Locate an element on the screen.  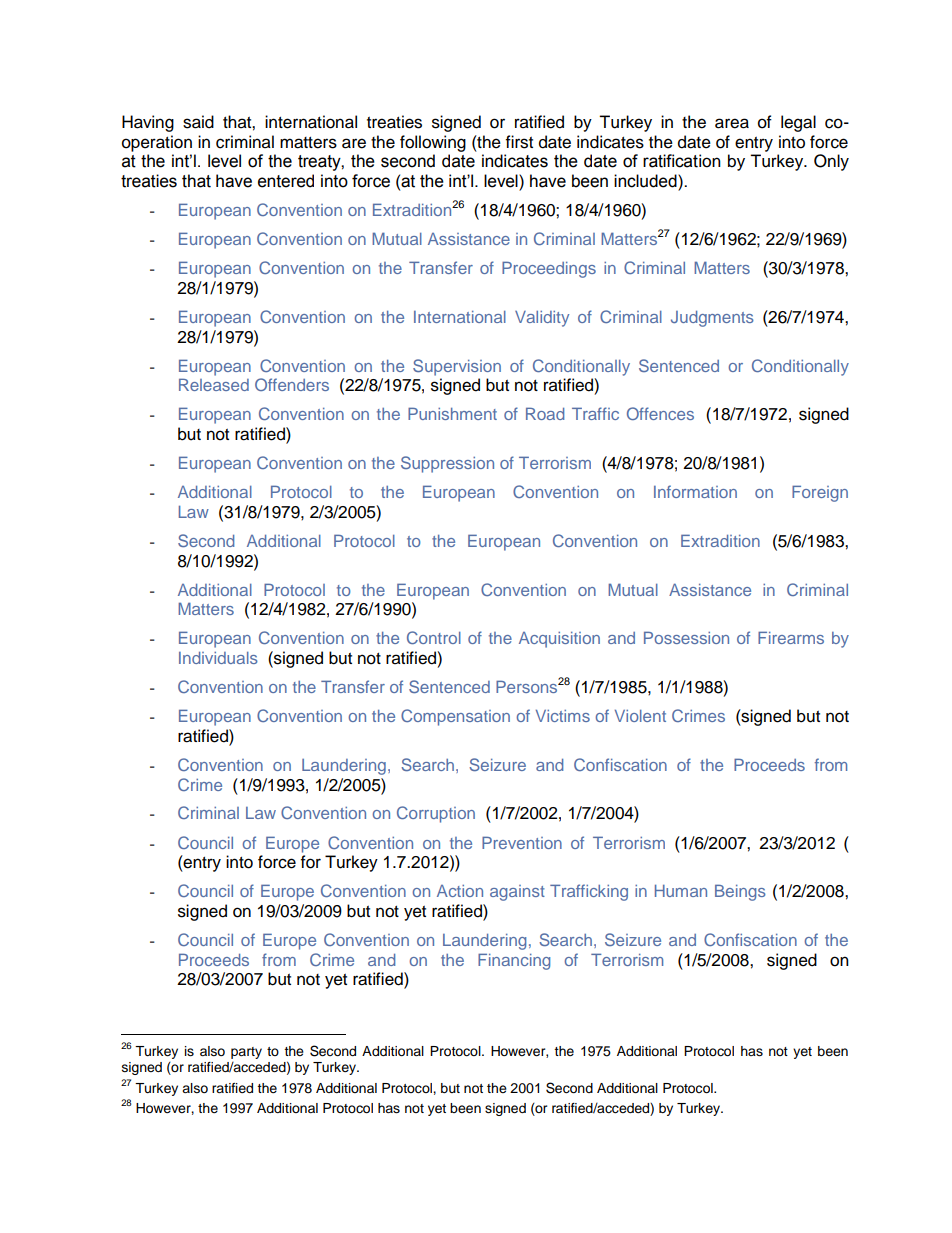
area is located at coordinates (732, 123).
